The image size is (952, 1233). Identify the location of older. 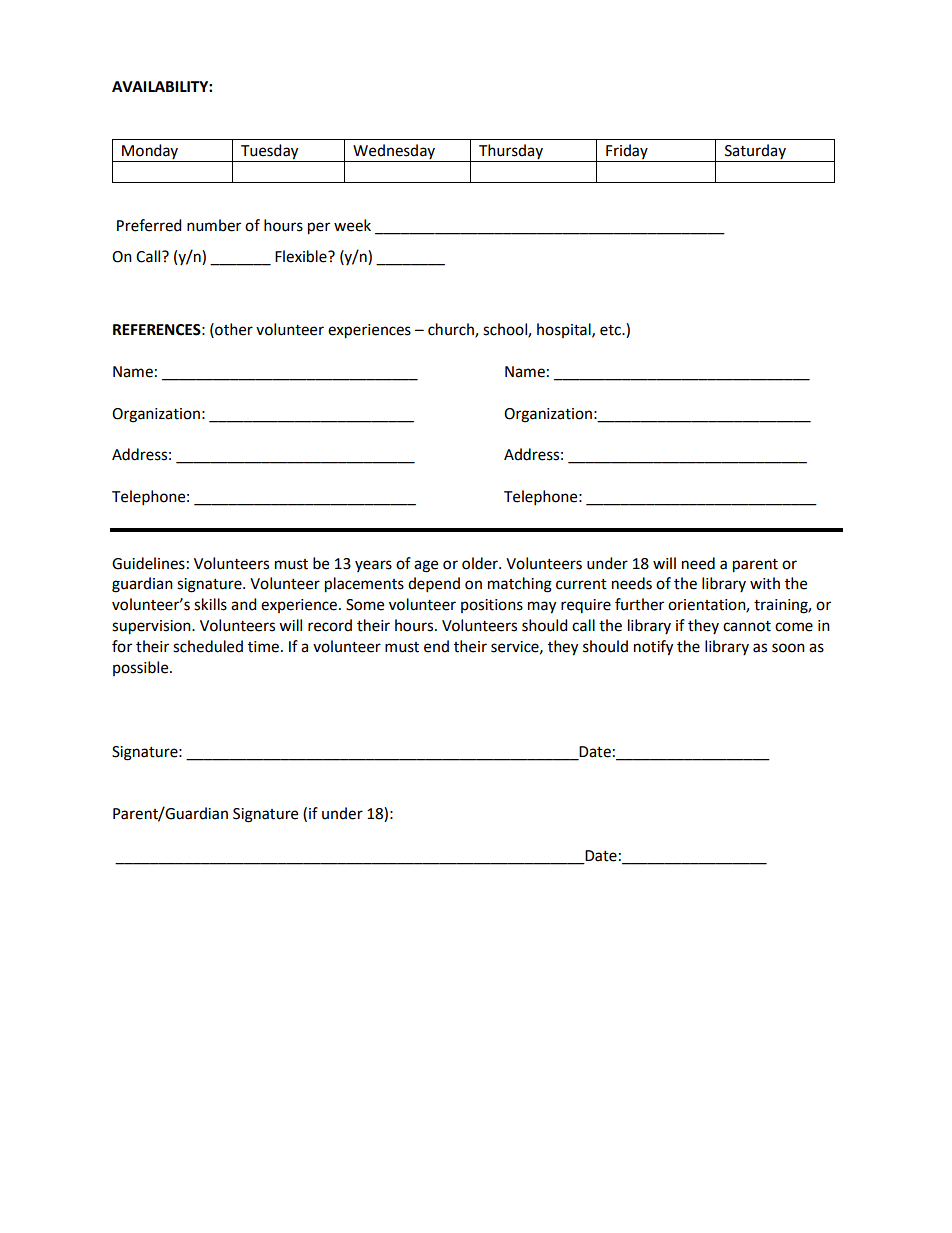
(481, 563).
